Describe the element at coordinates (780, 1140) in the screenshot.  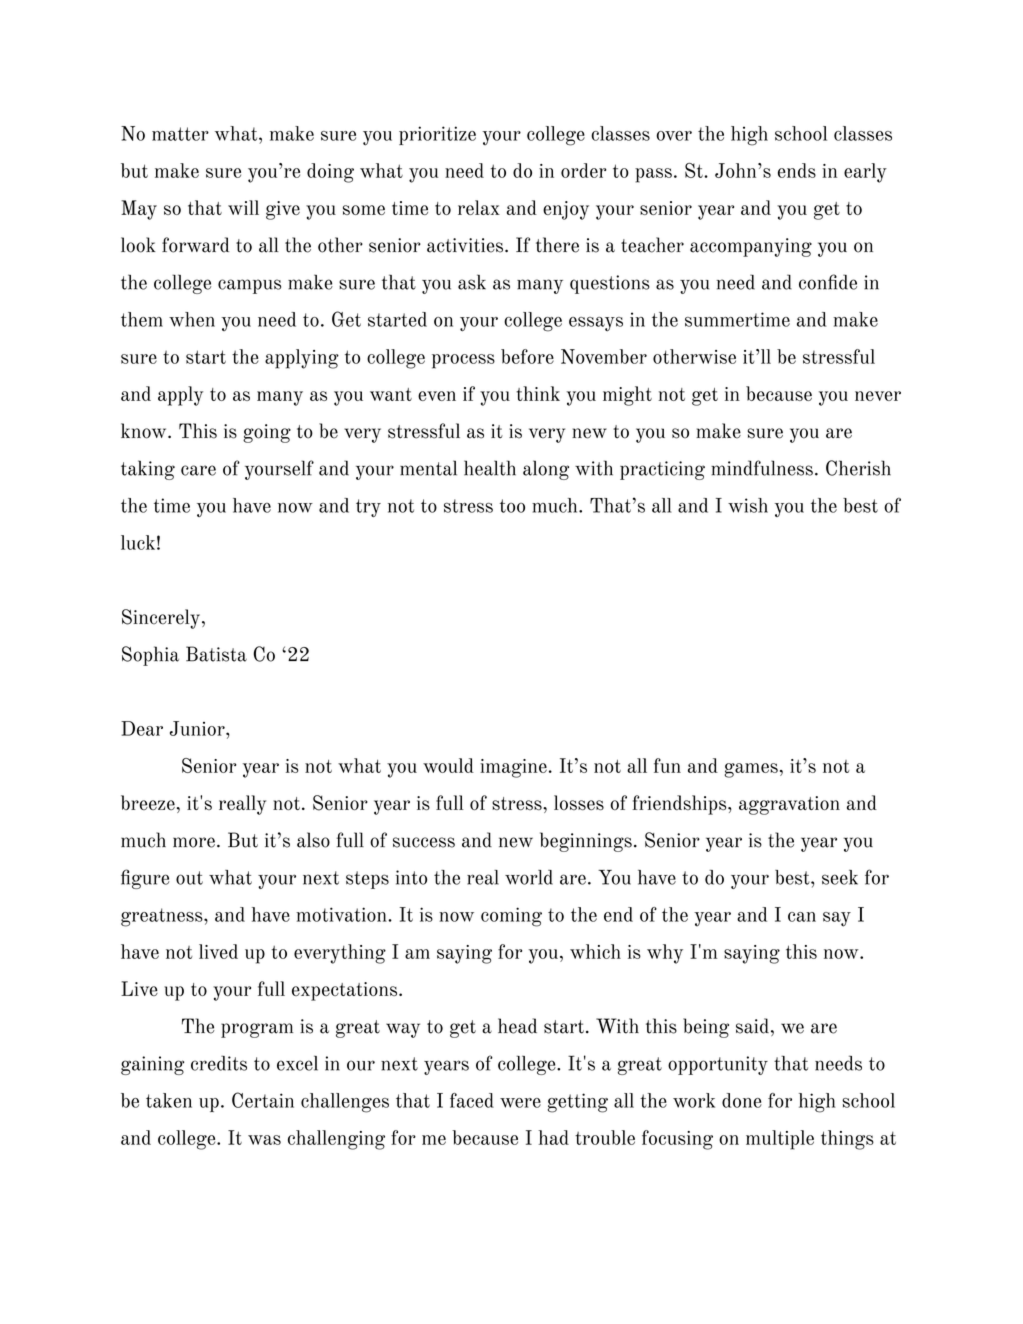
I see `multiple` at that location.
